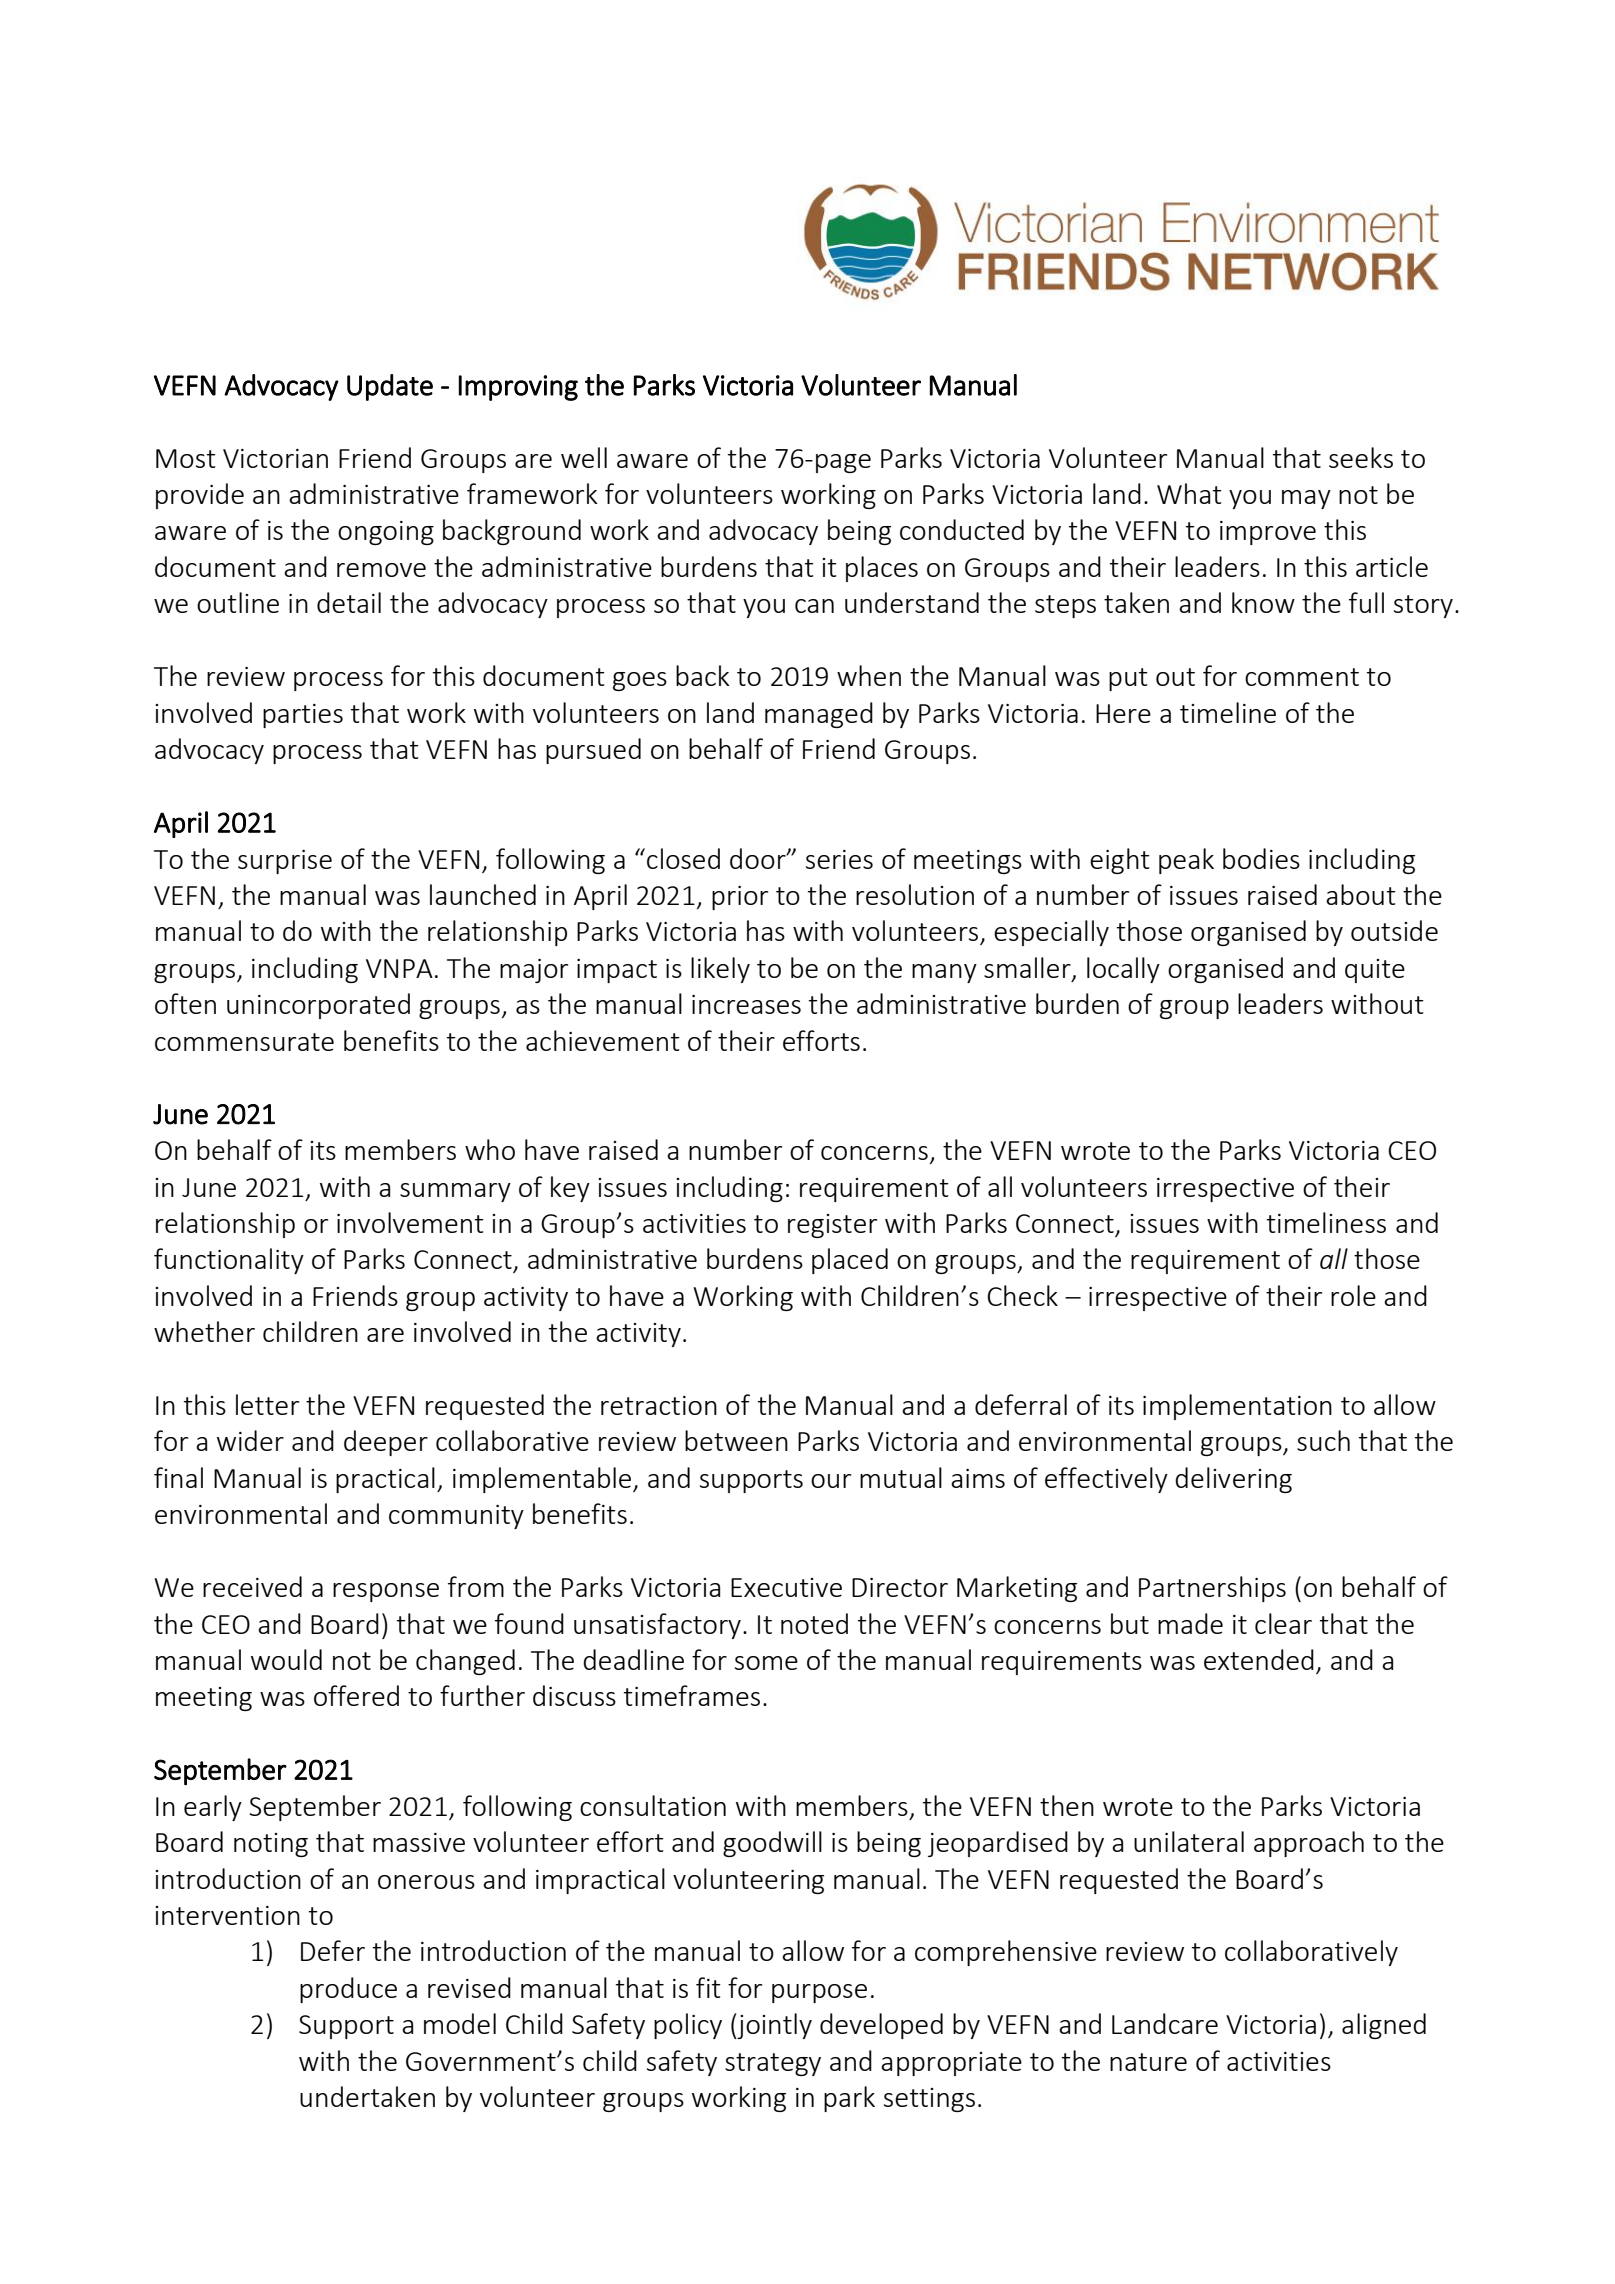 Image resolution: width=1615 pixels, height=2284 pixels. Describe the element at coordinates (882, 569) in the document. I see `places` at that location.
